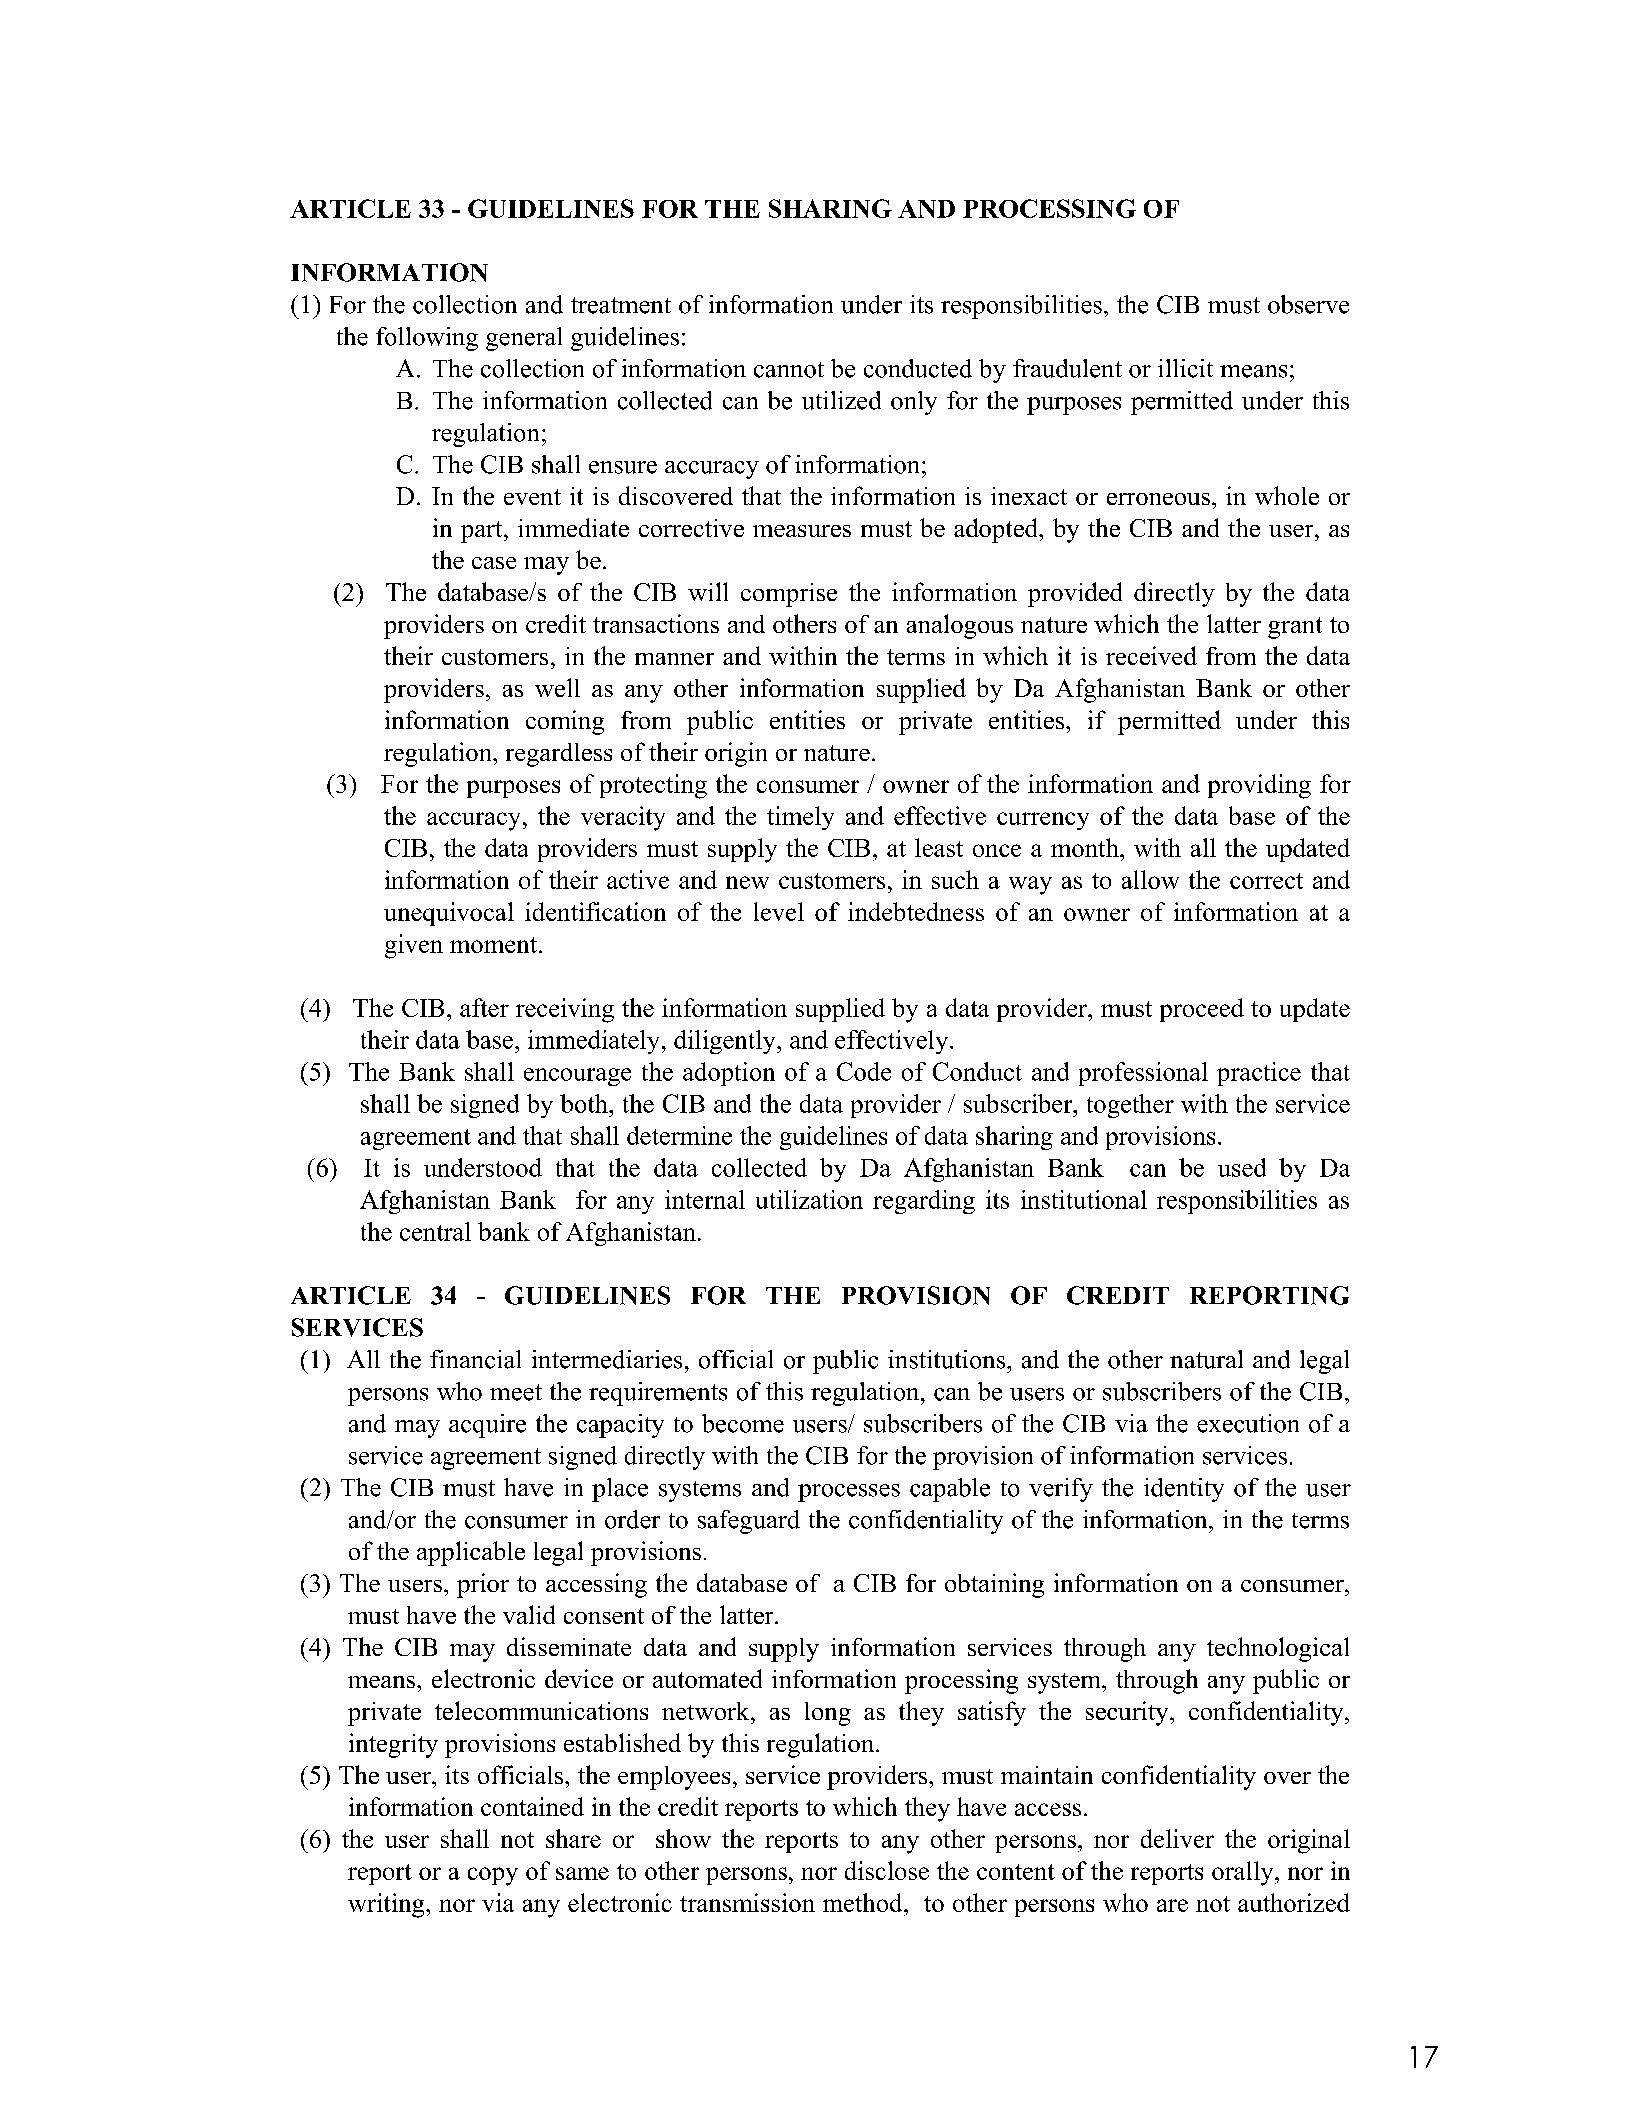 This screenshot has width=1631, height=2110. What do you see at coordinates (577, 1077) in the screenshot?
I see `encourage` at bounding box center [577, 1077].
